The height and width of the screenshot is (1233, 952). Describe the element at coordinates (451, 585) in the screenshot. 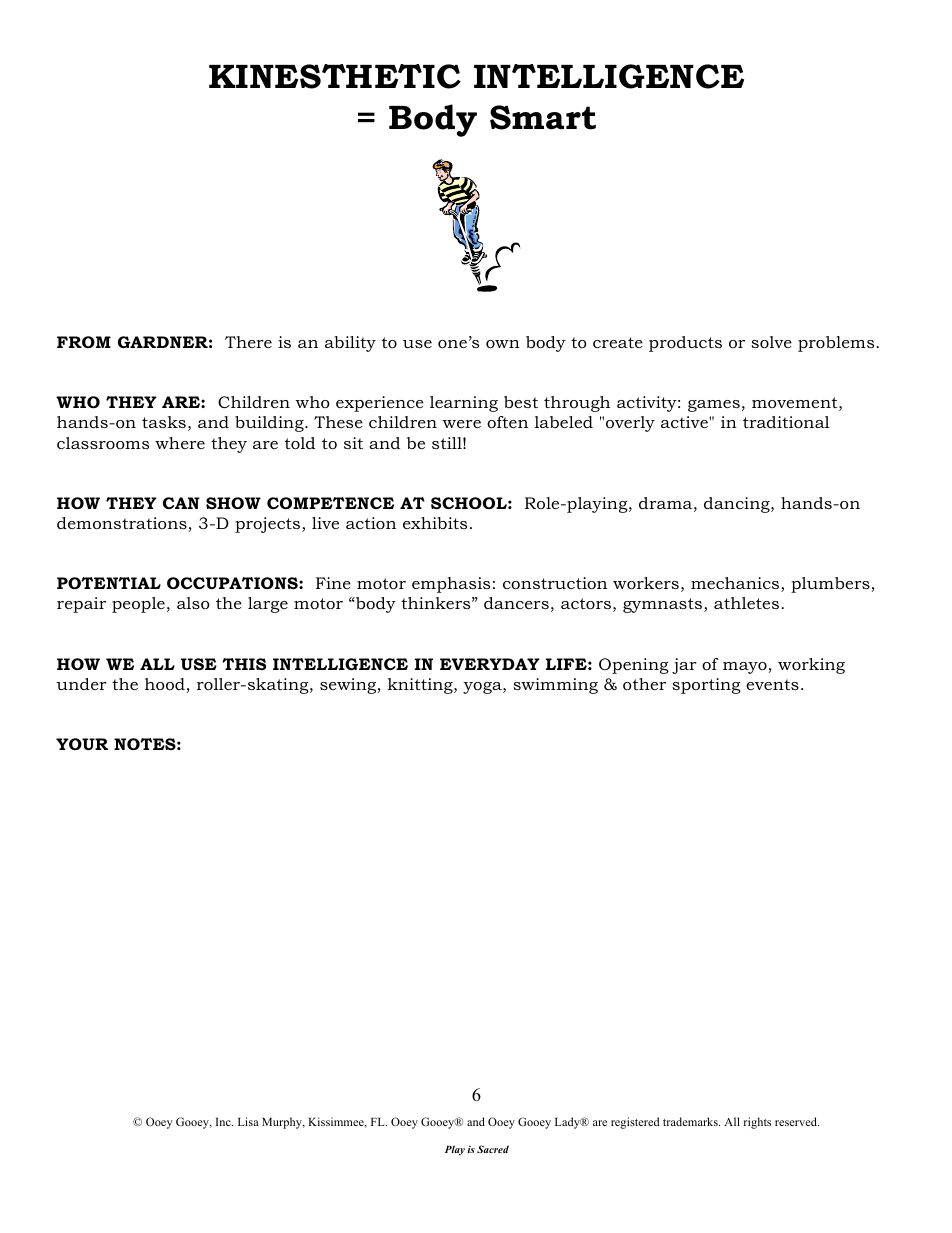

I see `emphasis` at that location.
